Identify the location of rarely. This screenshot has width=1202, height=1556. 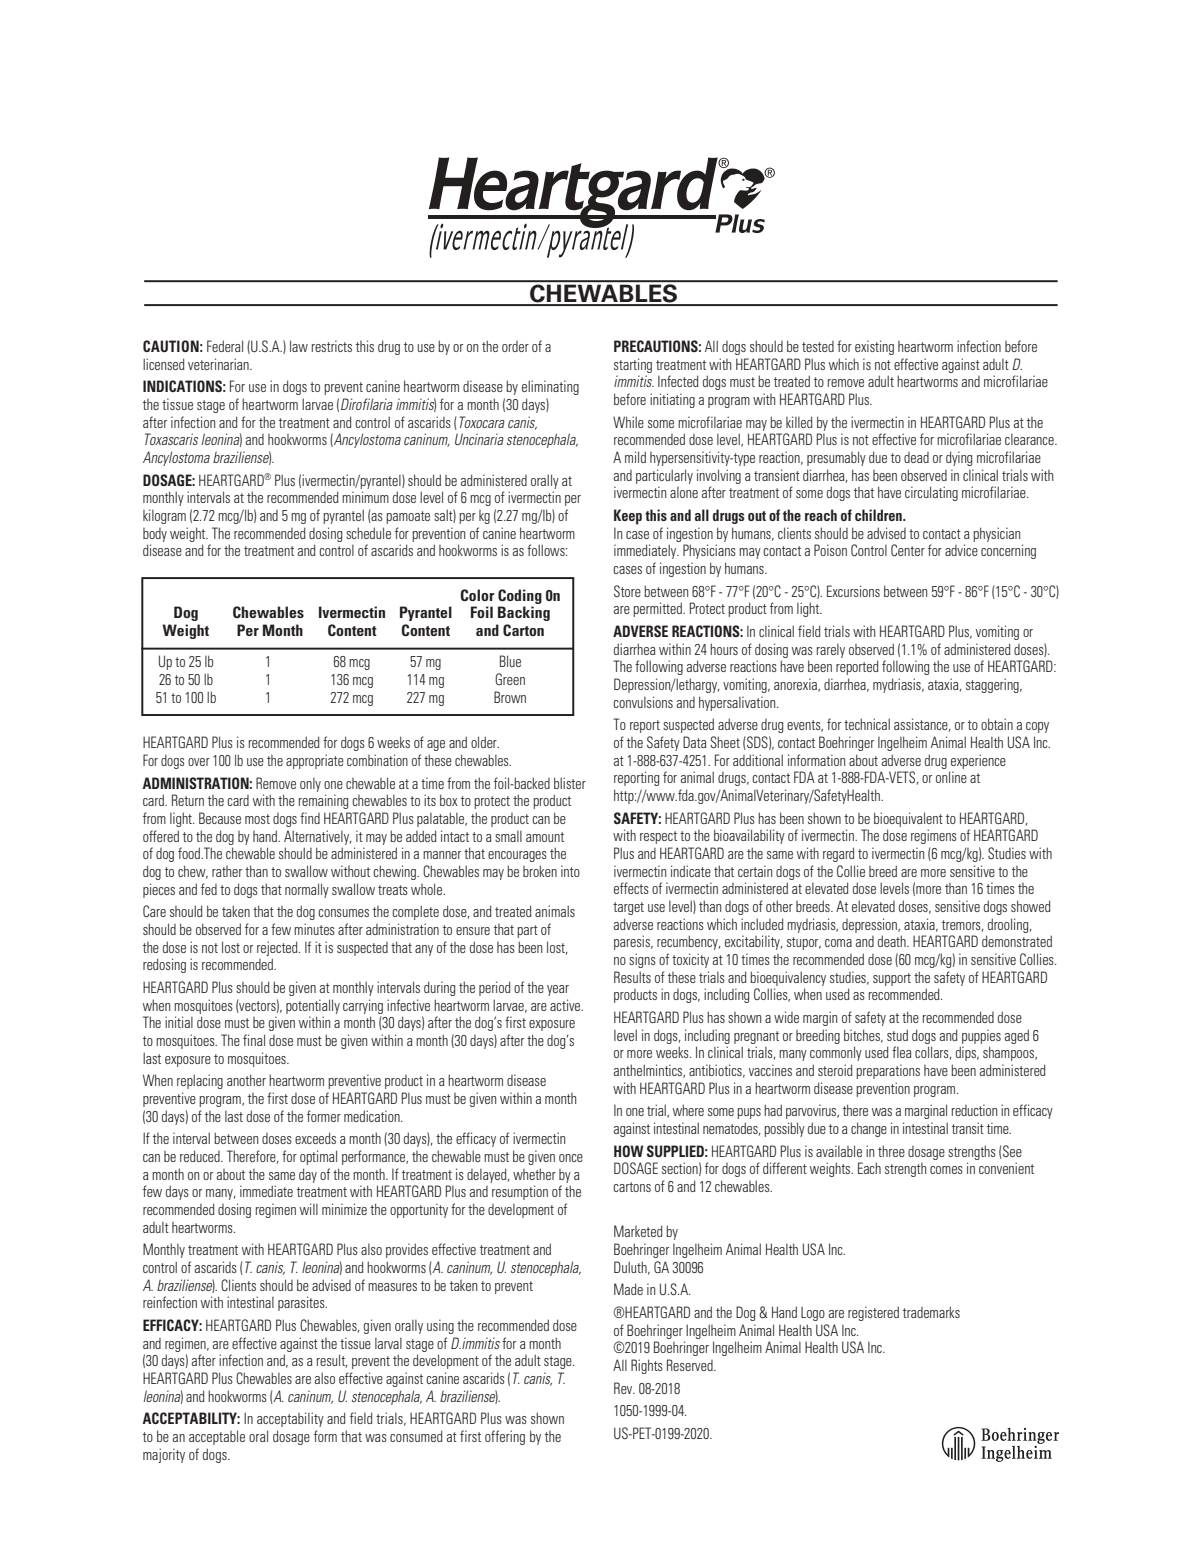
(831, 651).
